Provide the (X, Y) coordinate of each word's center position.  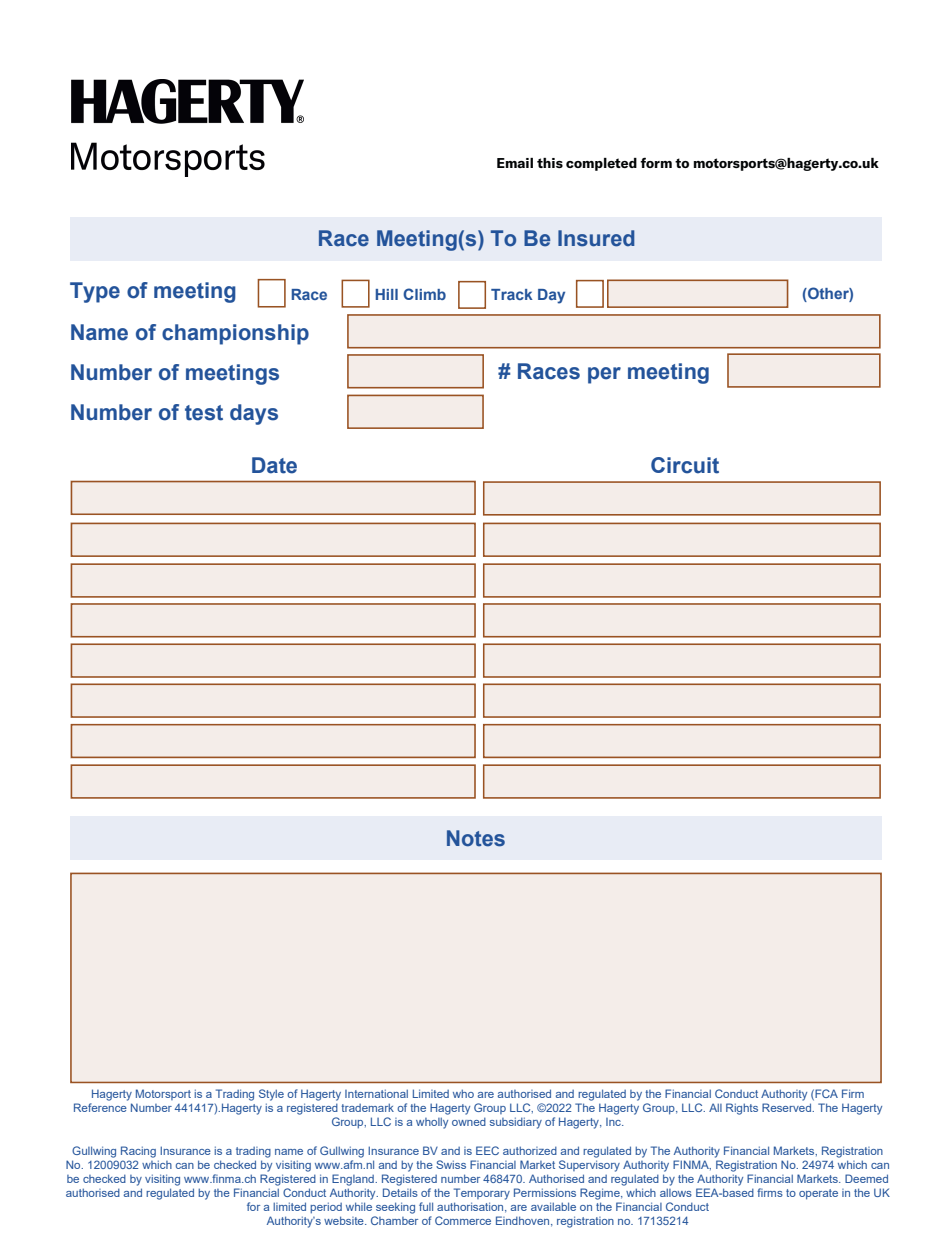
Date (274, 465)
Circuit (685, 465)
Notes (476, 838)
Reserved (787, 1107)
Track (512, 294)
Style (271, 1095)
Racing (138, 1152)
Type (95, 292)
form (656, 162)
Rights (742, 1109)
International (376, 1093)
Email (515, 163)
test (204, 413)
